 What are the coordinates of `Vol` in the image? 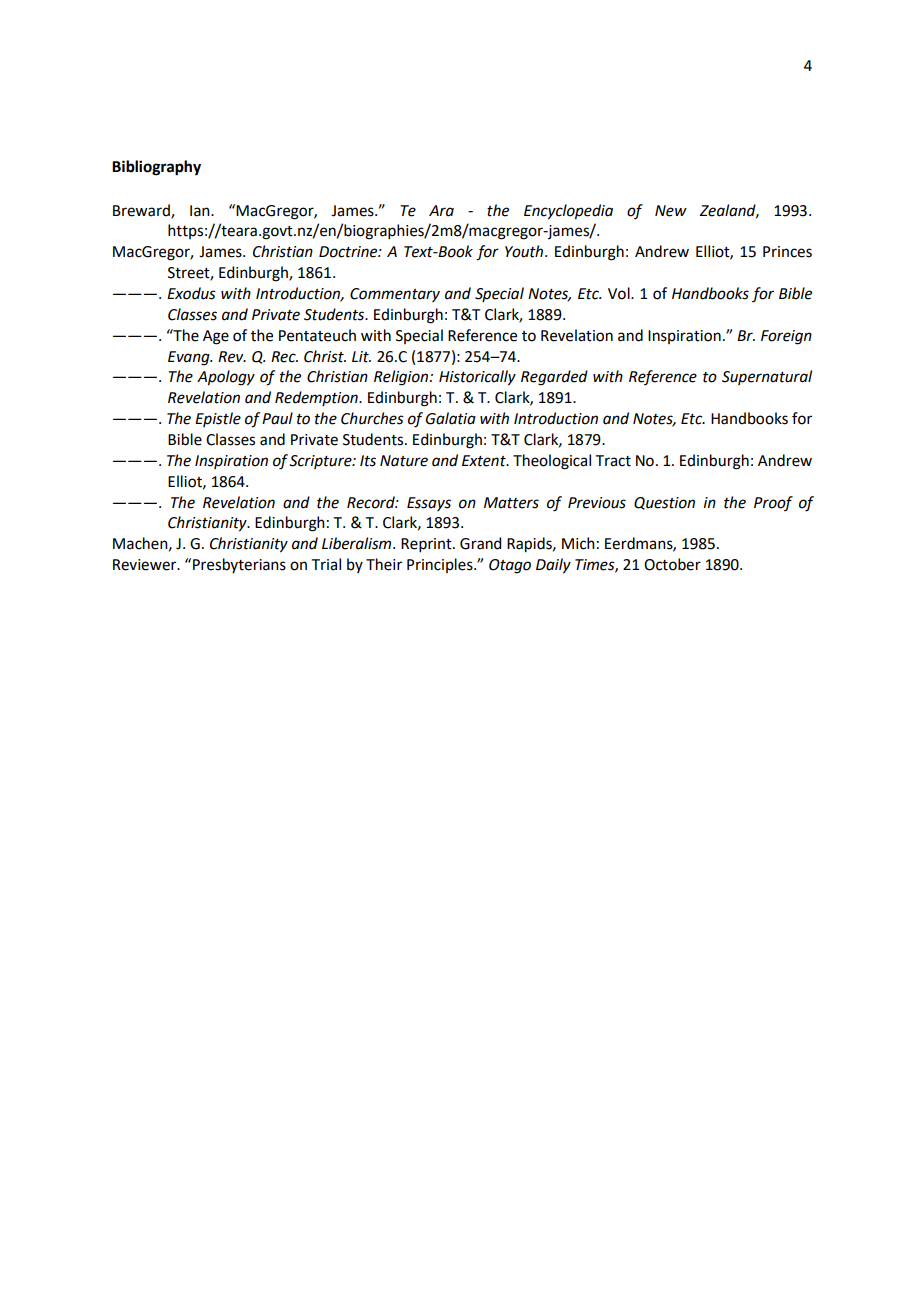 It's located at (620, 293).
